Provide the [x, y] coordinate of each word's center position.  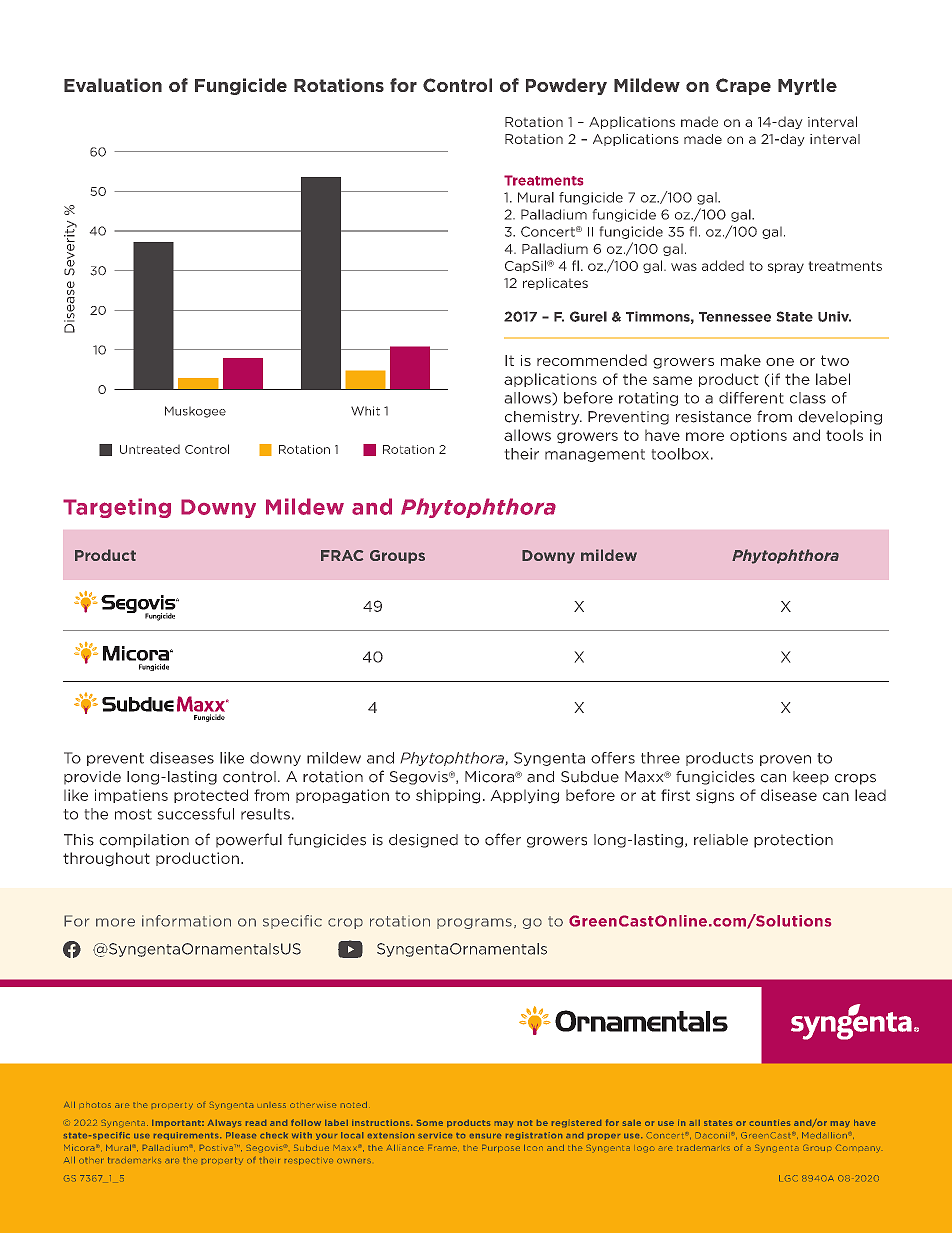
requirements [187, 1136]
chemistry [543, 418]
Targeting [117, 508]
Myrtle [807, 86]
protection [793, 841]
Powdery [566, 86]
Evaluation [113, 85]
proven [785, 760]
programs [474, 923]
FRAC [342, 555]
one [780, 362]
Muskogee [195, 412]
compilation [144, 841]
